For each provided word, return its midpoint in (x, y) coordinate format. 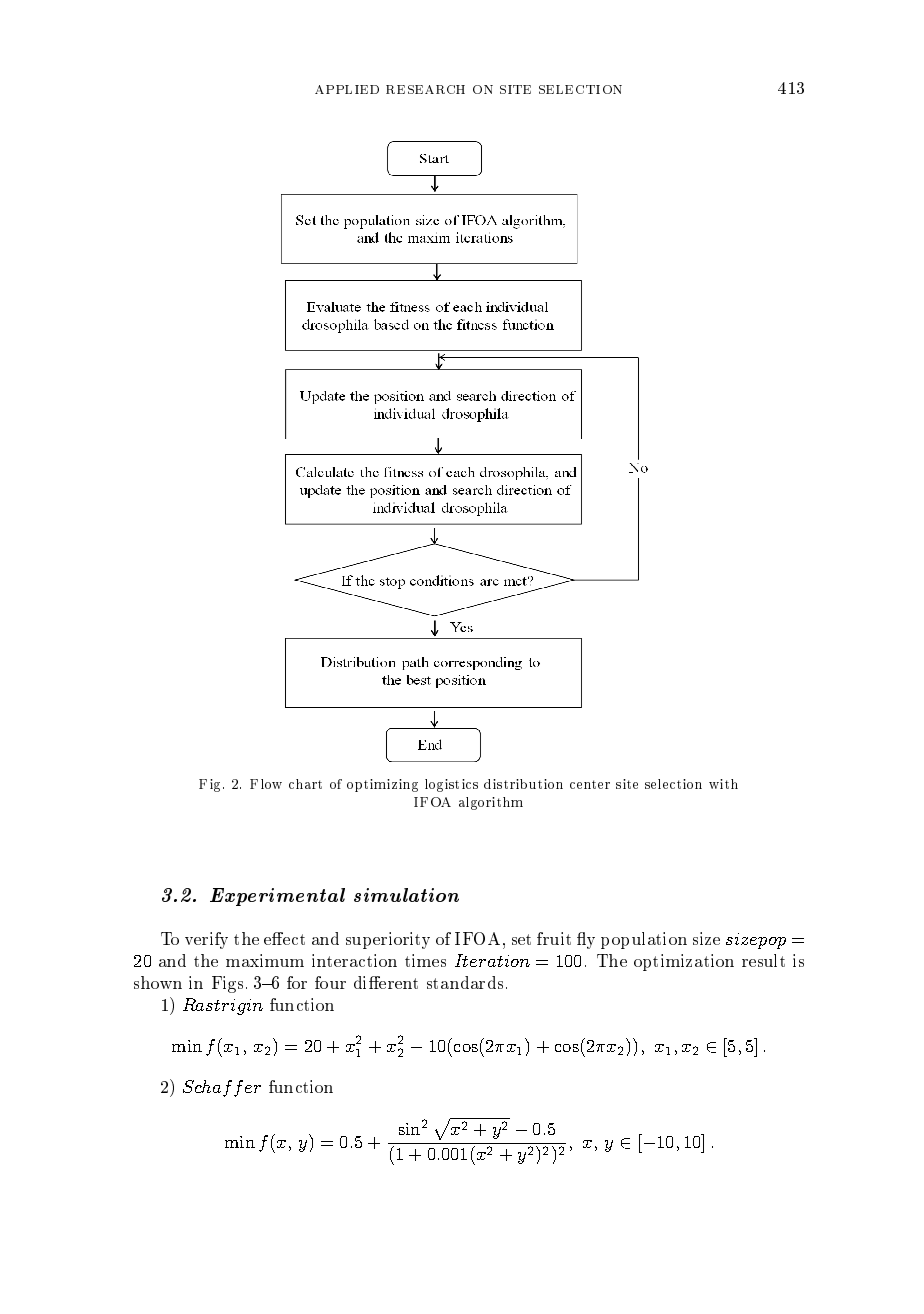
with (723, 784)
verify (206, 940)
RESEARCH (425, 89)
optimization (684, 962)
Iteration (492, 960)
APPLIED (347, 89)
